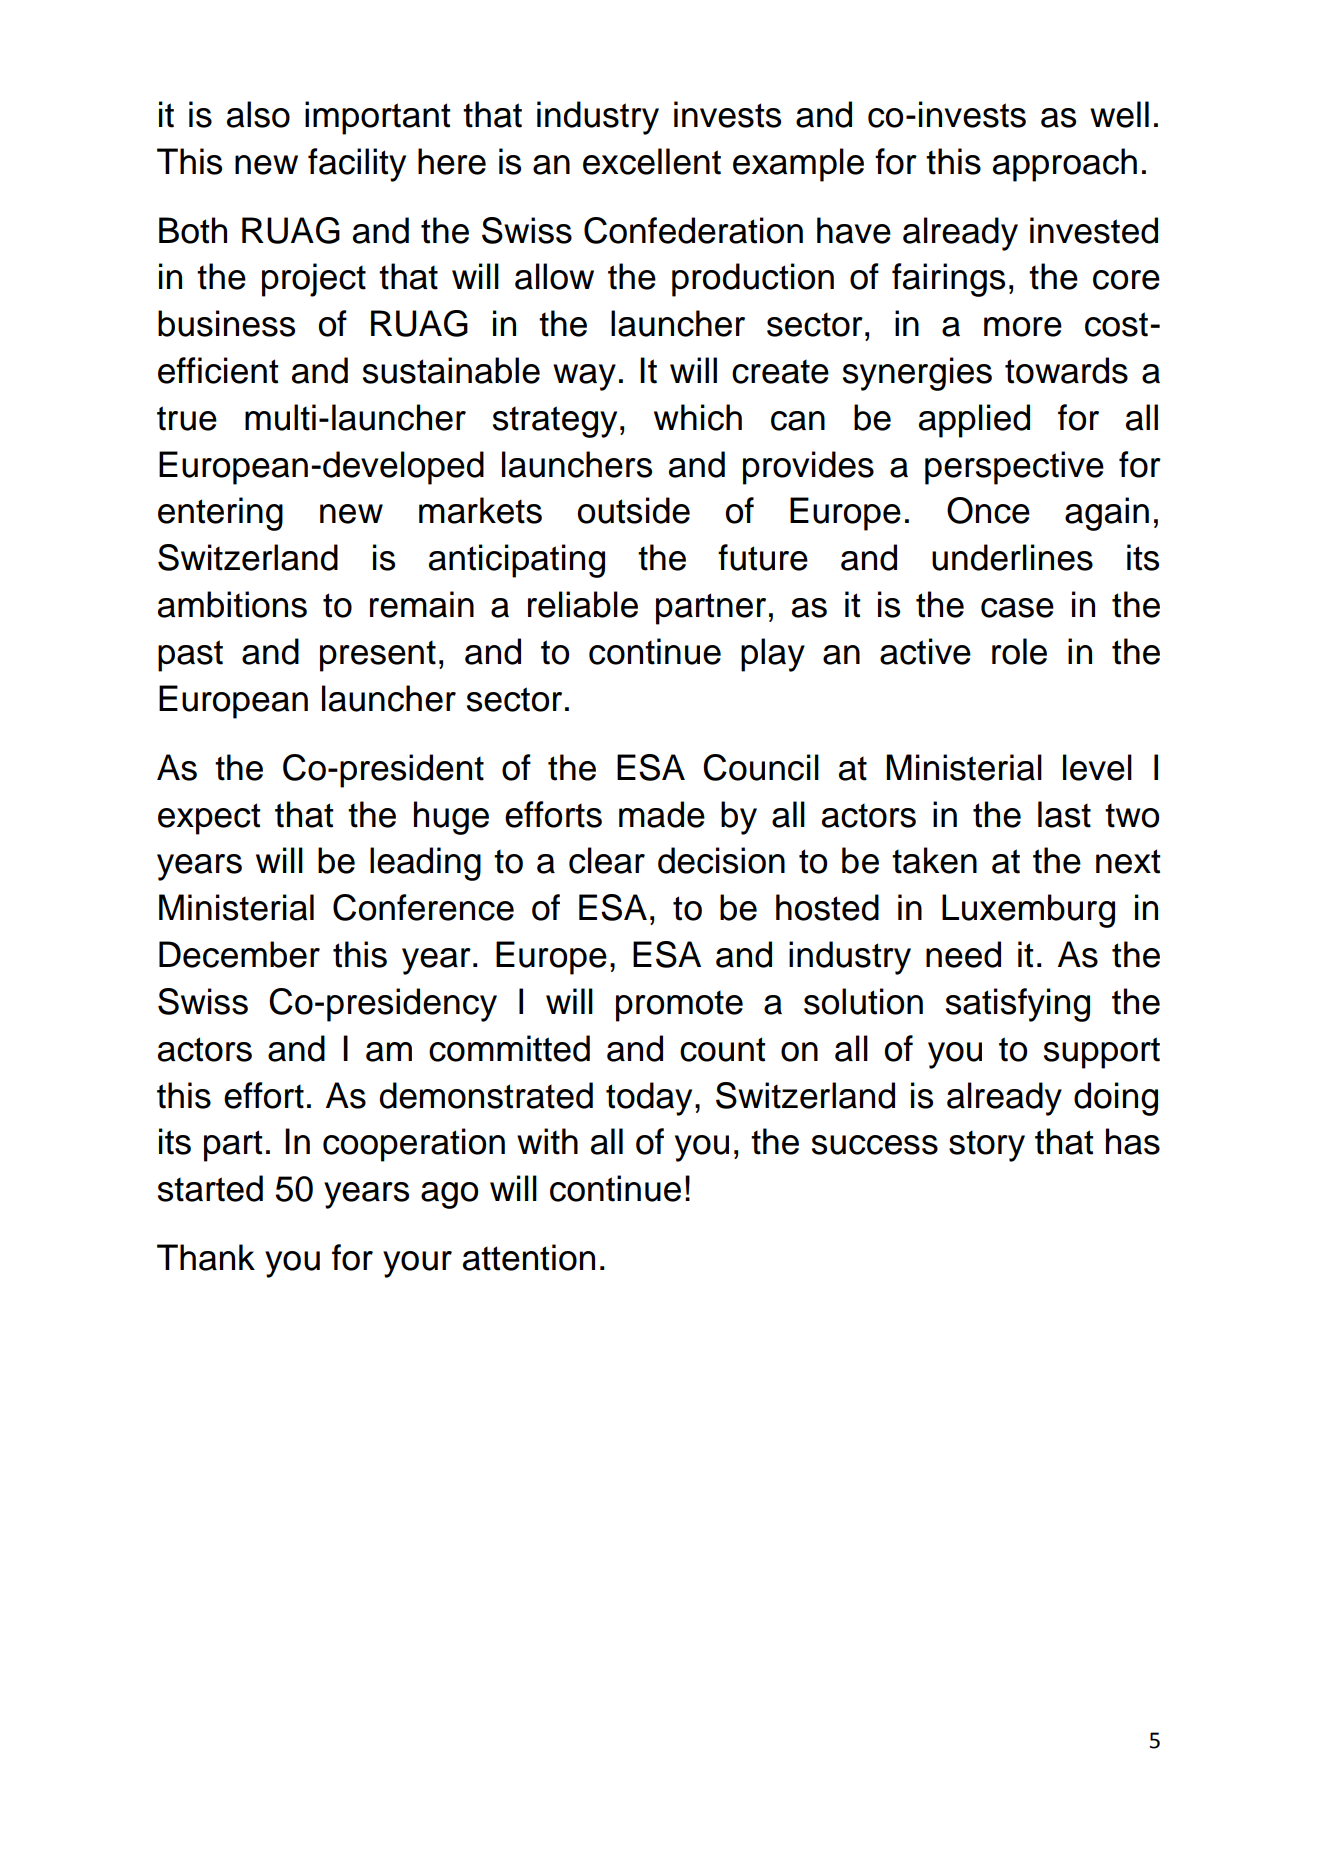  What do you see at coordinates (239, 954) in the screenshot?
I see `December` at bounding box center [239, 954].
